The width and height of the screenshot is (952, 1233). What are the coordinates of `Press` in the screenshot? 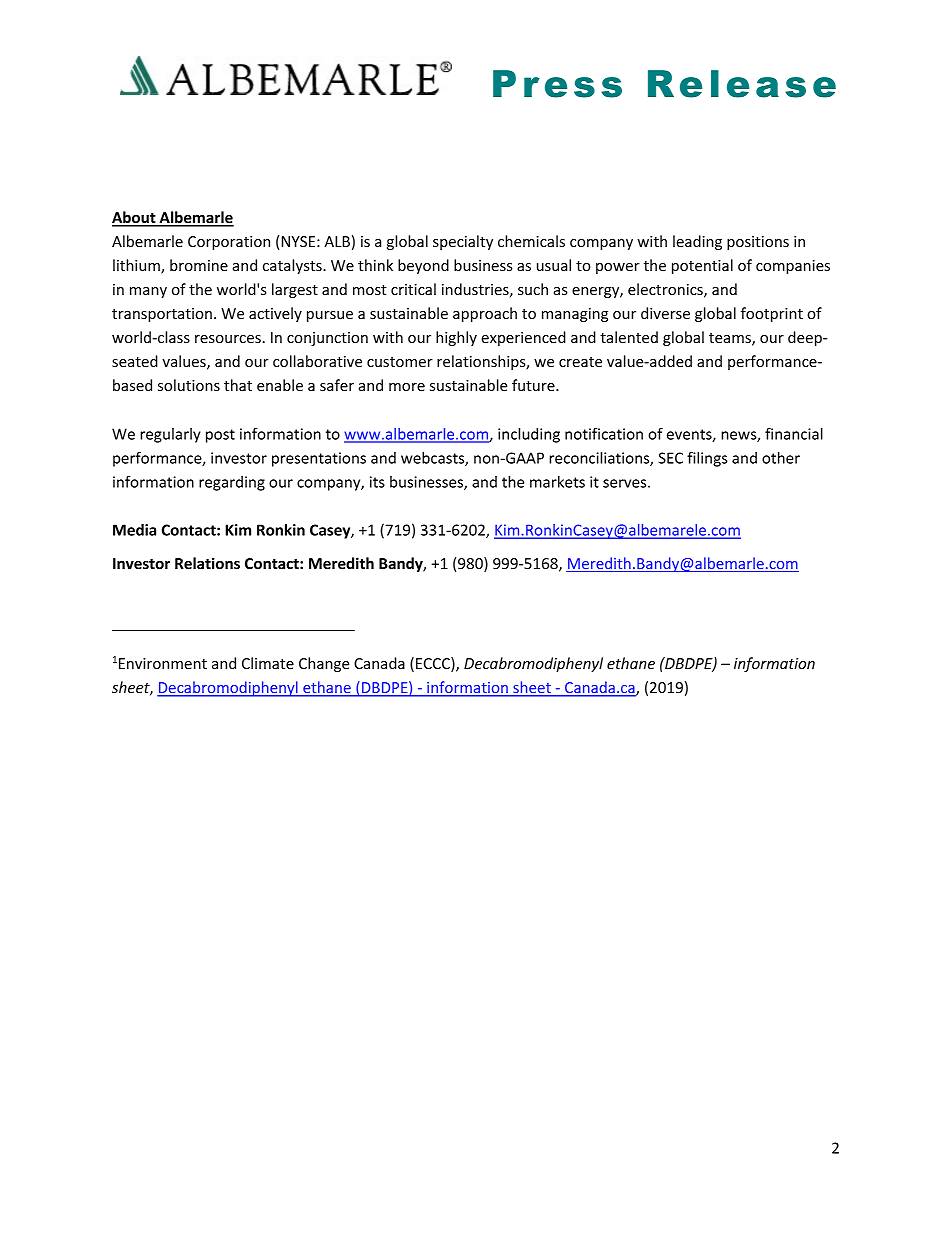 It's located at (557, 84).
